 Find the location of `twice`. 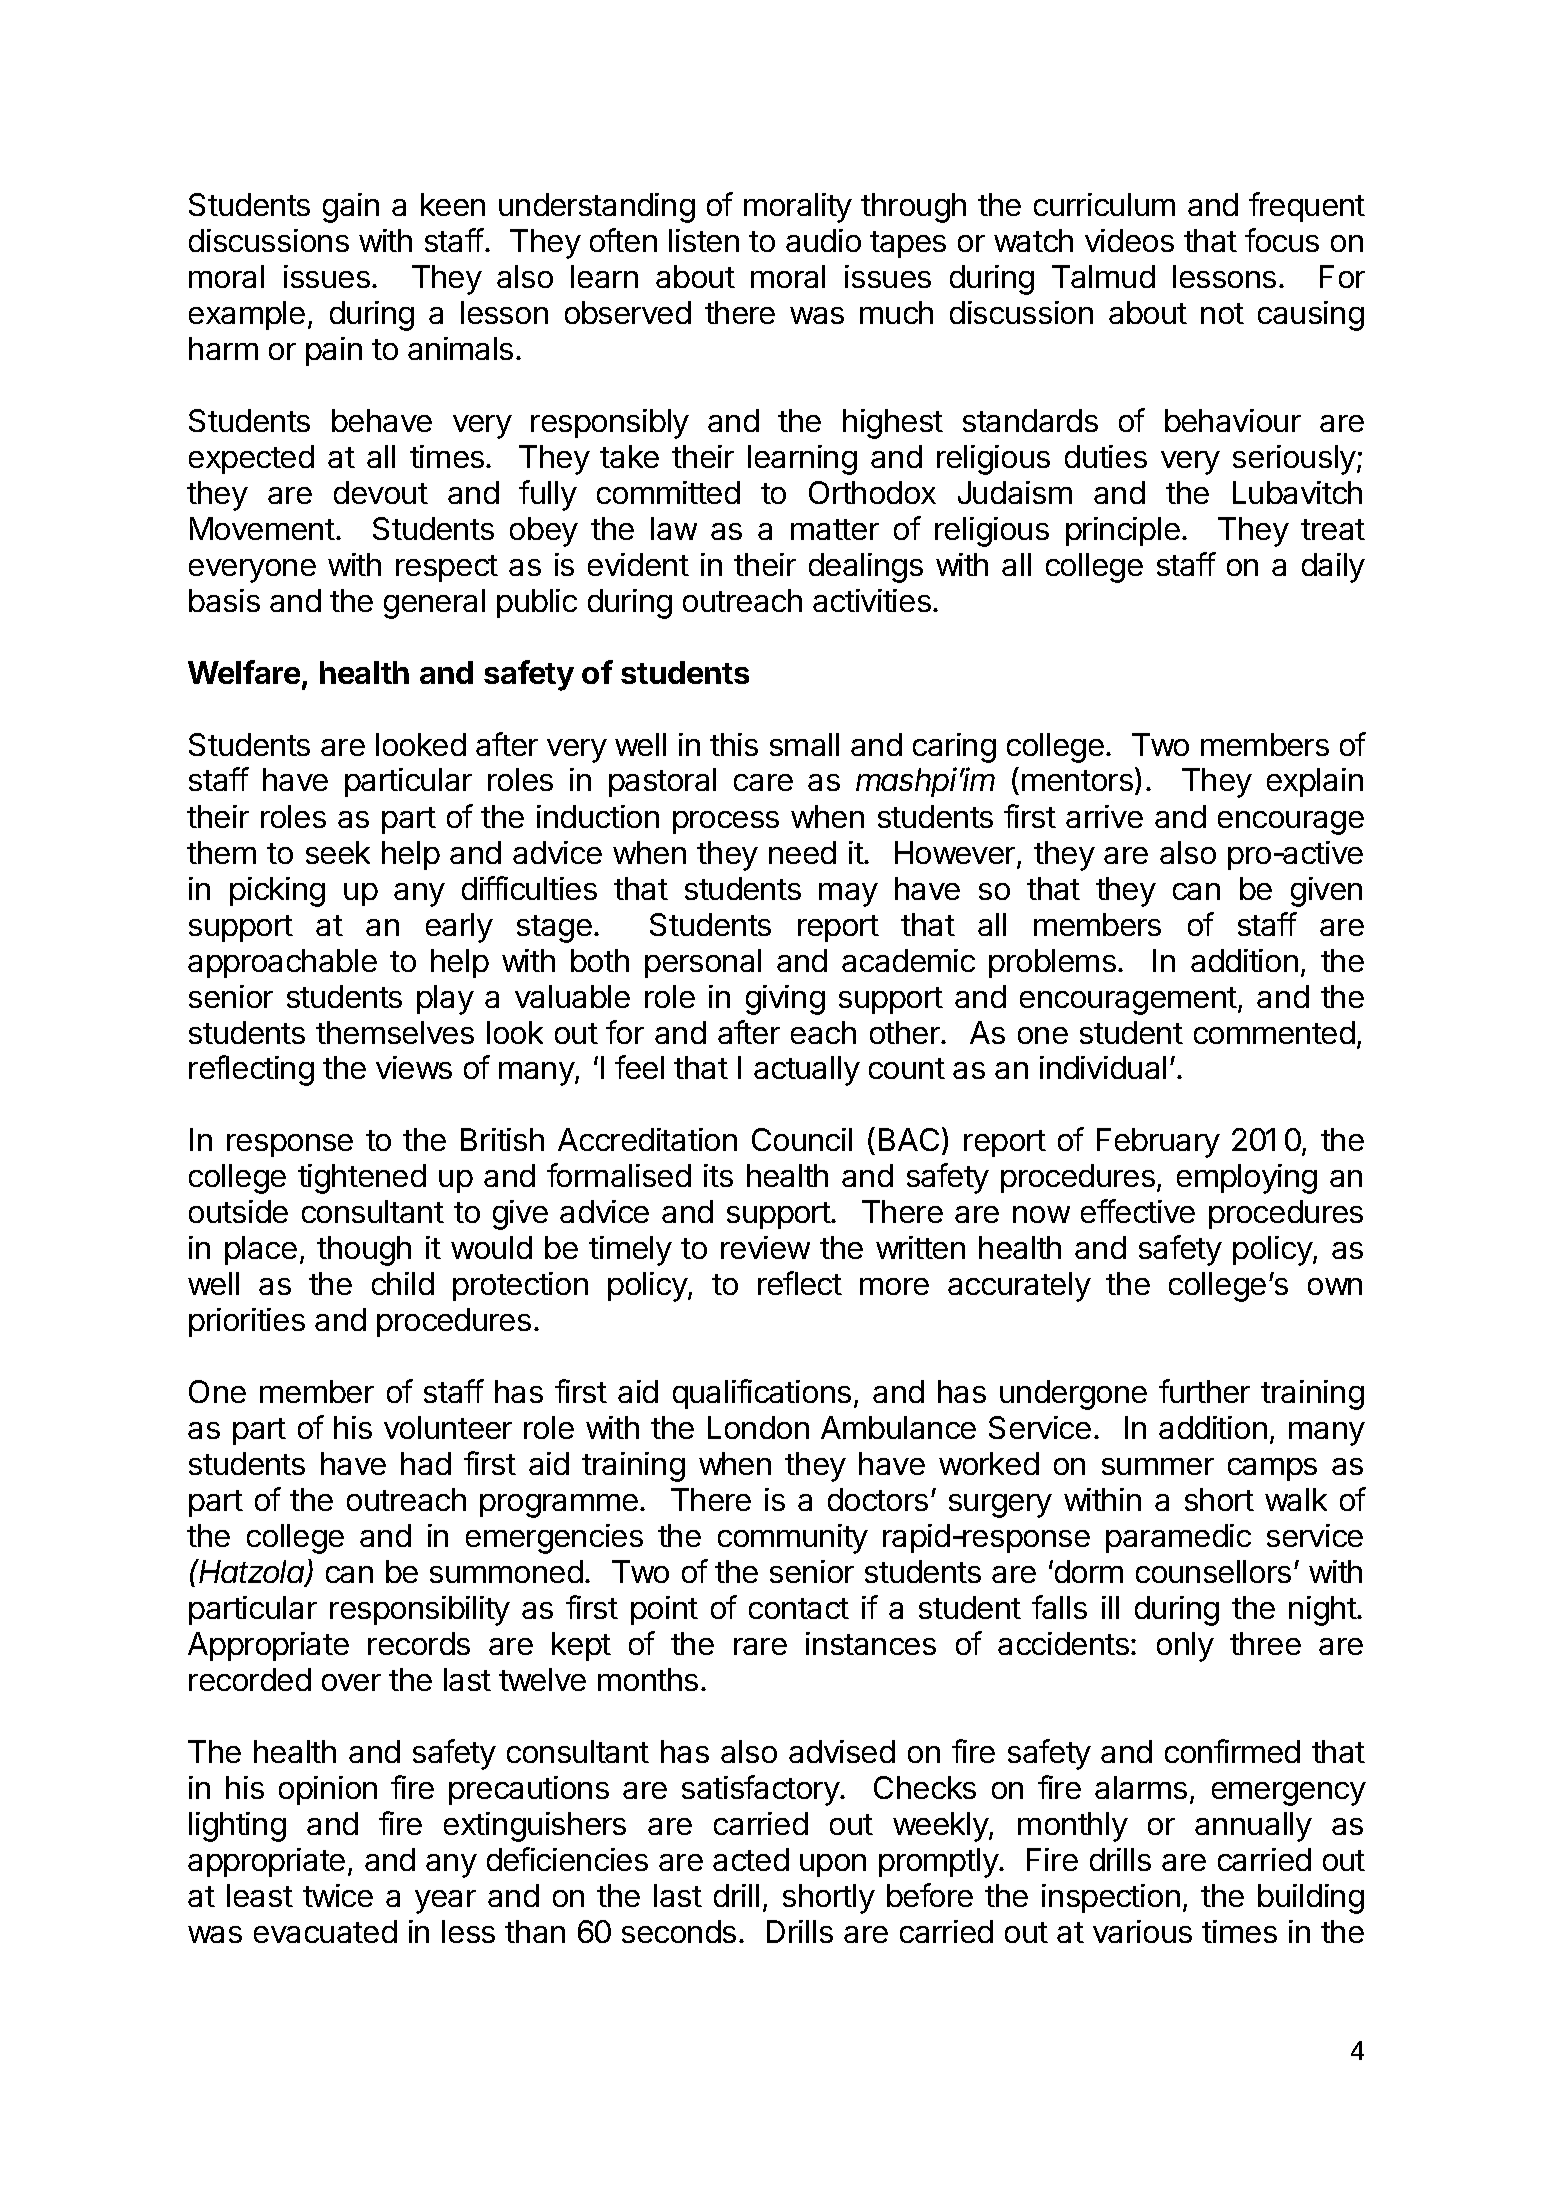

twice is located at coordinates (338, 1895).
